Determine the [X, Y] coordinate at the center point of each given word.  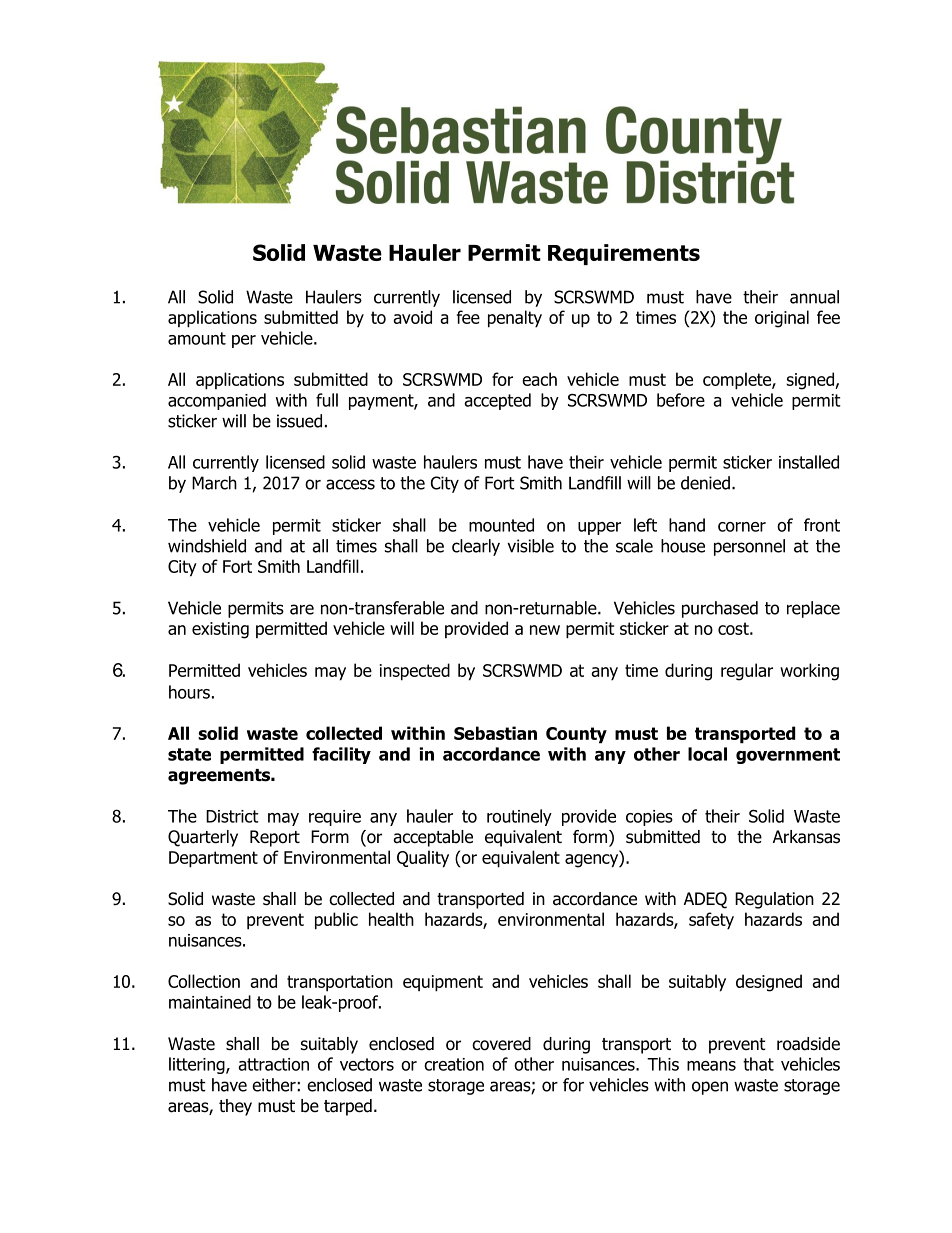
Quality [423, 859]
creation [454, 1064]
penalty [515, 319]
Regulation [774, 900]
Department [213, 859]
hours [189, 692]
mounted [501, 525]
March [214, 483]
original [782, 319]
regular [747, 672]
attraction [273, 1064]
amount [197, 338]
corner [742, 527]
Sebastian [495, 733]
